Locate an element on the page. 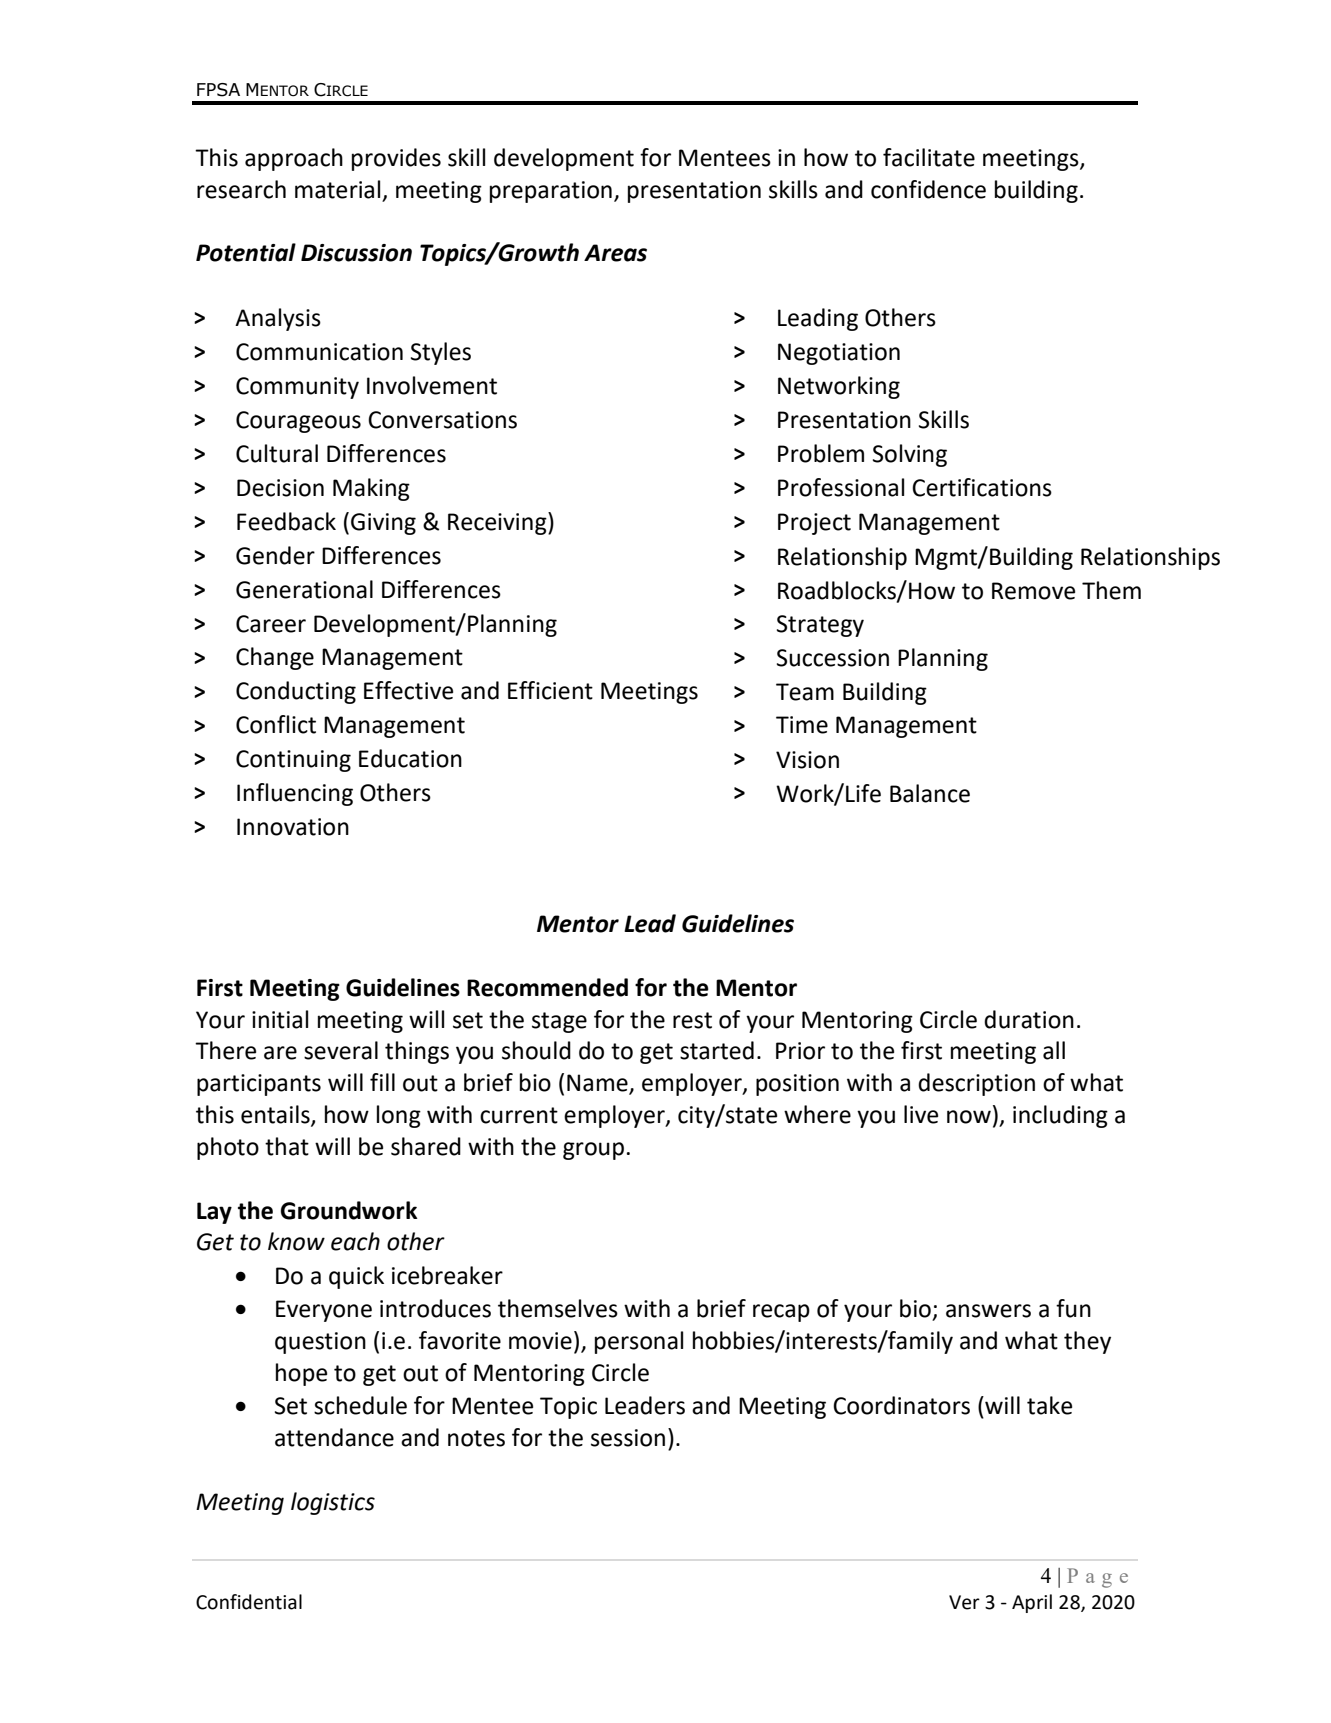  material is located at coordinates (337, 189).
